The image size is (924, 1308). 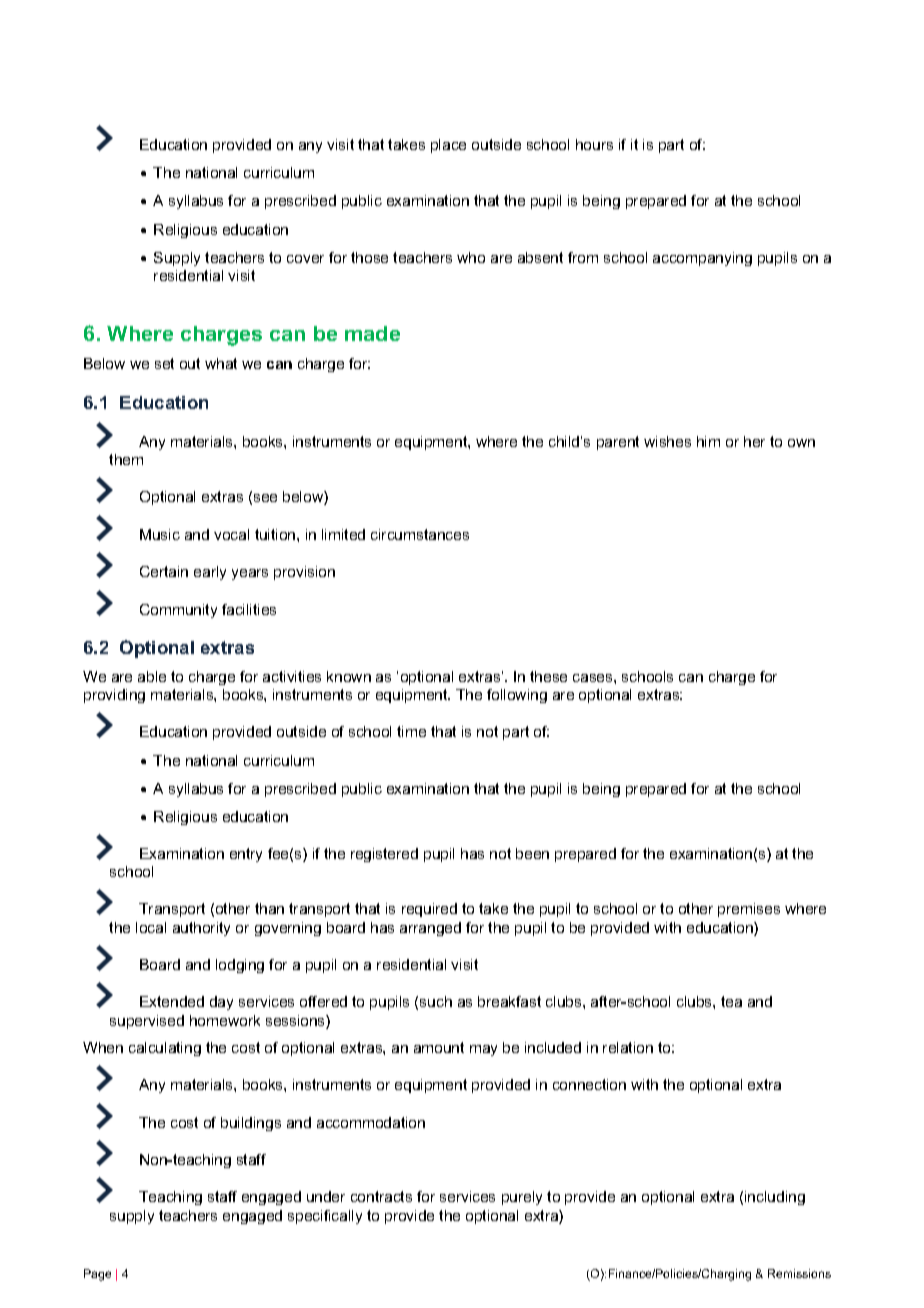 What do you see at coordinates (448, 146) in the image?
I see `place` at bounding box center [448, 146].
